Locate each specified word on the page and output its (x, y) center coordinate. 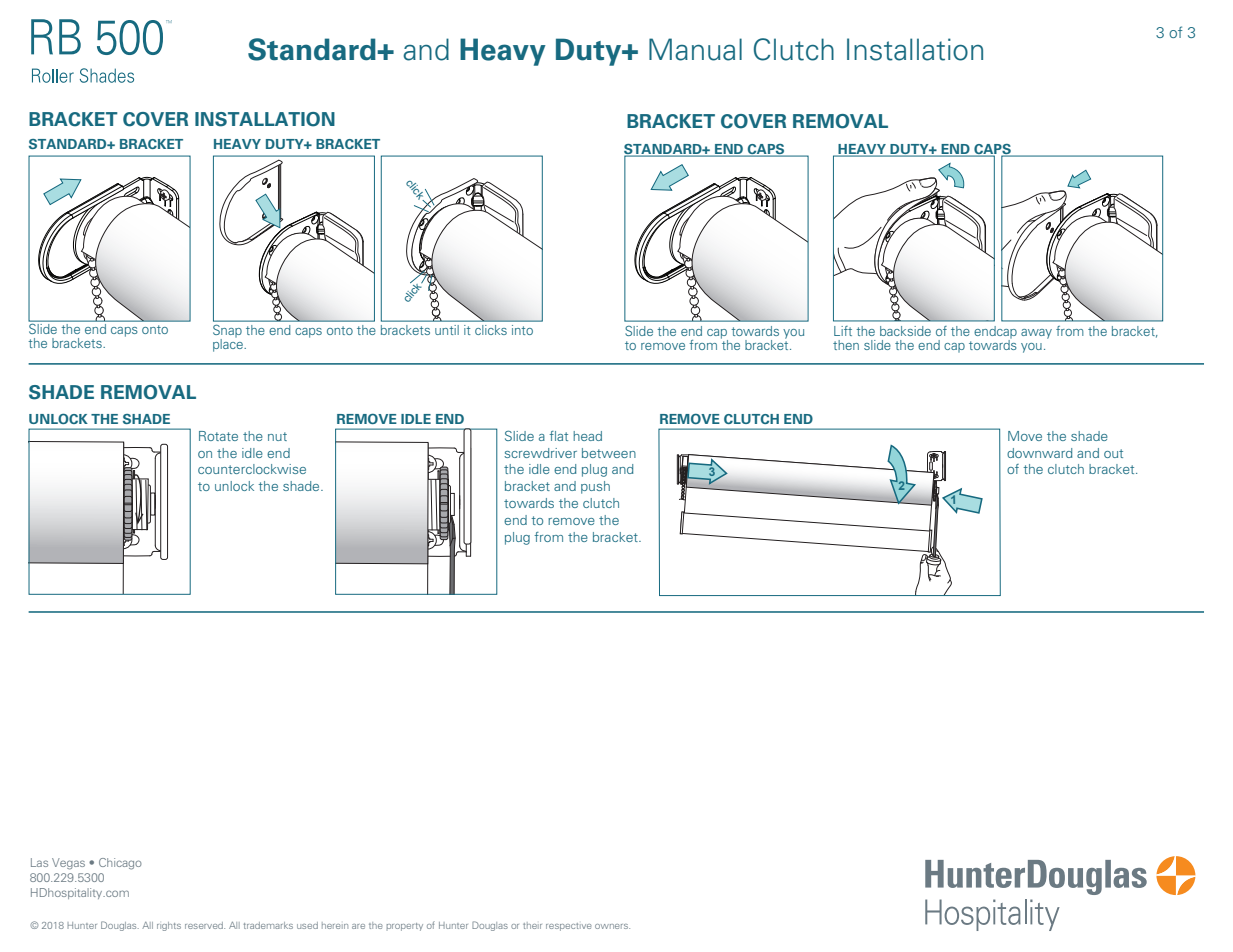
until (447, 330)
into (522, 330)
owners (612, 926)
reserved (205, 925)
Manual (695, 49)
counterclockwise (252, 469)
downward (1039, 453)
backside (905, 331)
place (229, 344)
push (595, 487)
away (1036, 334)
